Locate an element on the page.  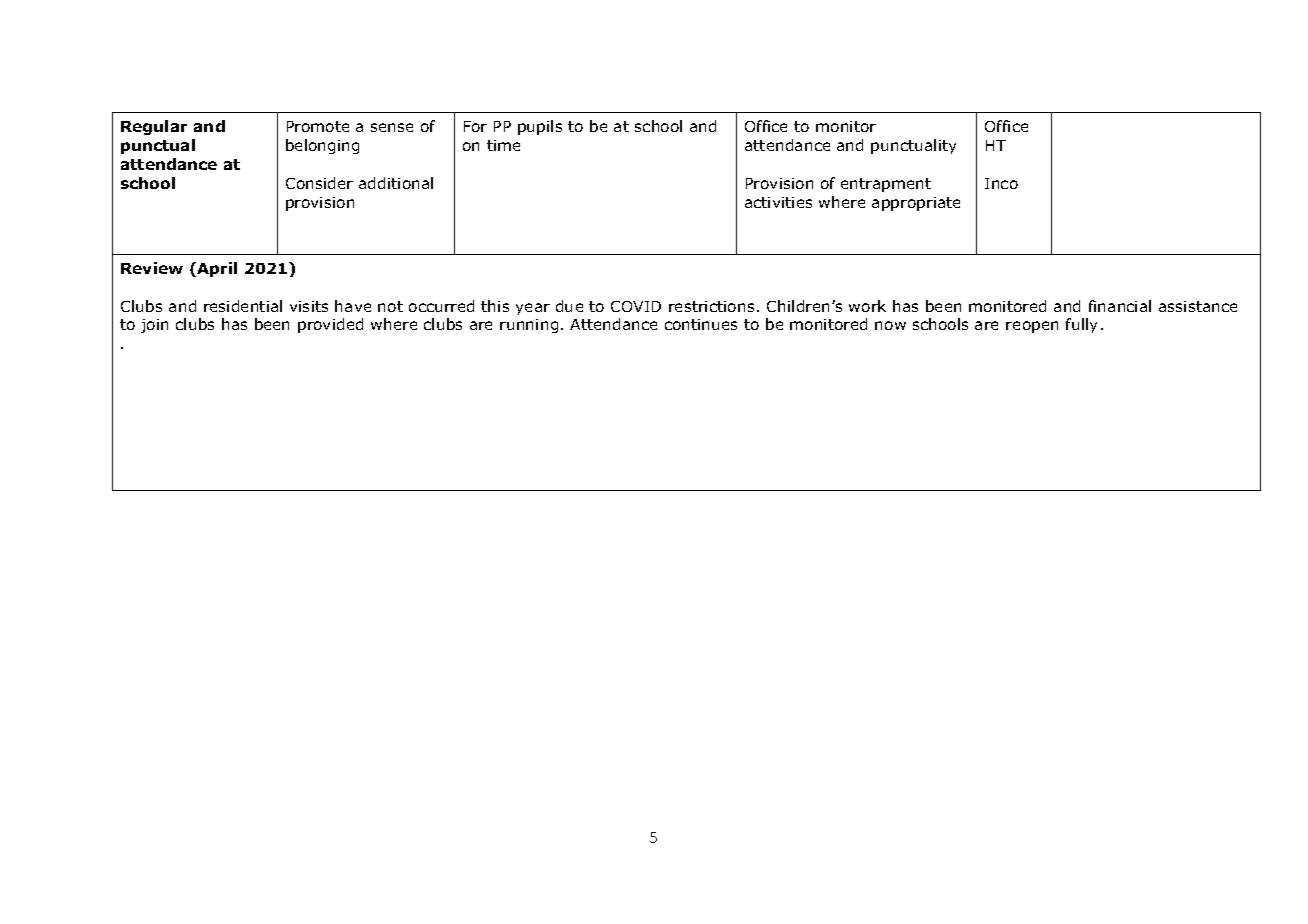
provided is located at coordinates (330, 325).
